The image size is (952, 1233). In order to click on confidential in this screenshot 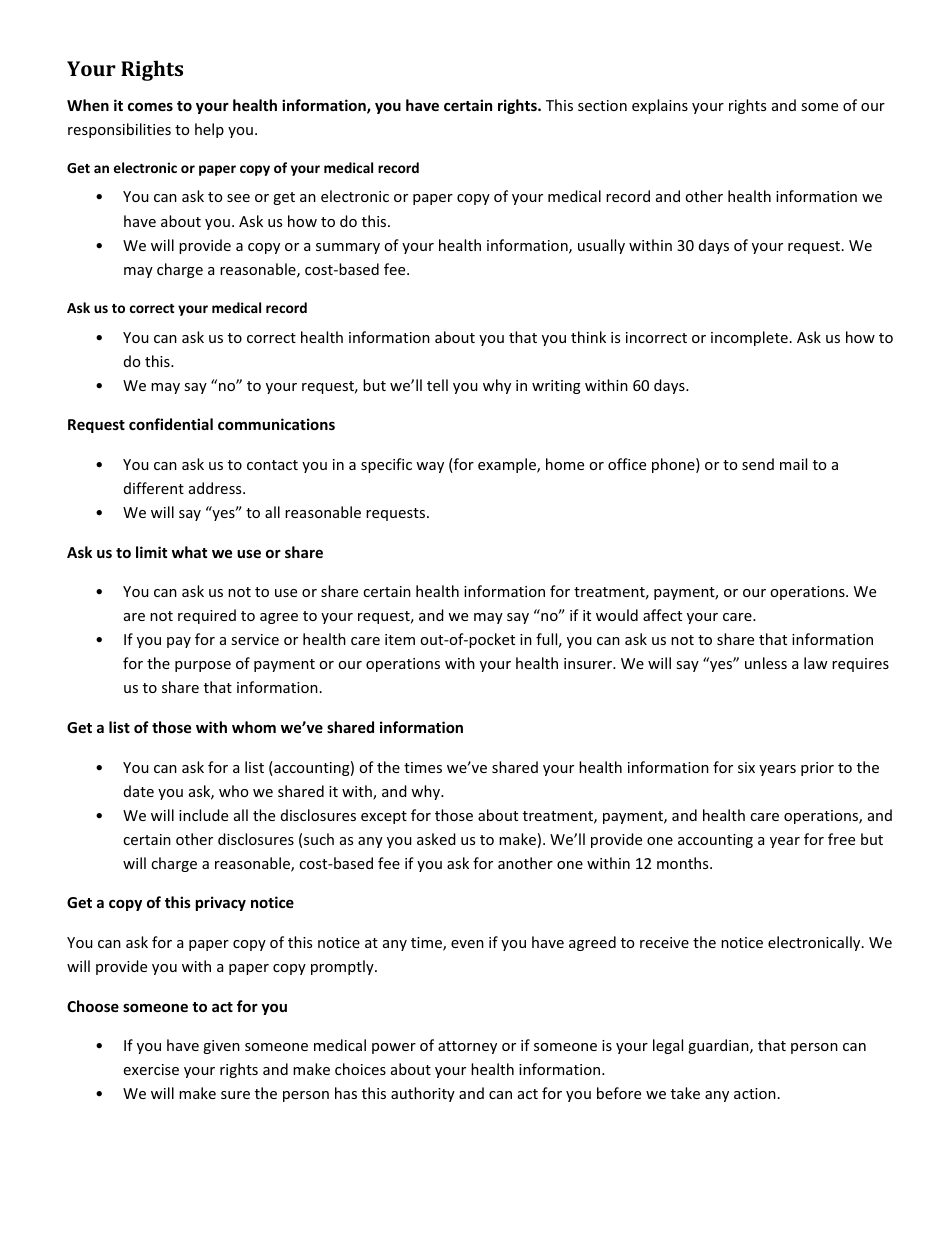, I will do `click(171, 424)`.
